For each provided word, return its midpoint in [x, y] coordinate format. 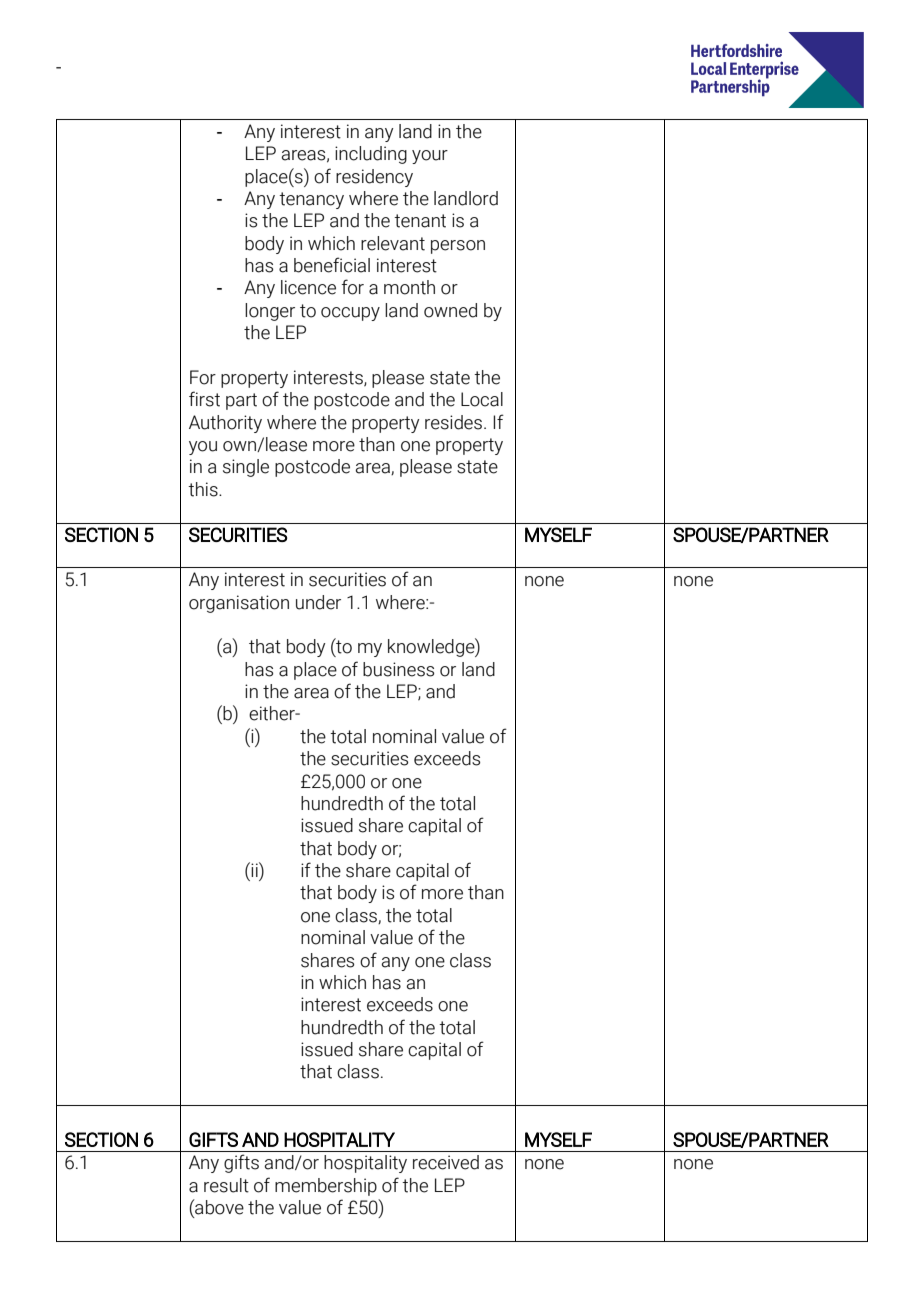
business [398, 669]
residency [374, 178]
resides [453, 422]
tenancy [311, 200]
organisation [239, 604]
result [226, 1185]
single [246, 468]
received [446, 1162]
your [430, 157]
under [318, 602]
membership [326, 1187]
